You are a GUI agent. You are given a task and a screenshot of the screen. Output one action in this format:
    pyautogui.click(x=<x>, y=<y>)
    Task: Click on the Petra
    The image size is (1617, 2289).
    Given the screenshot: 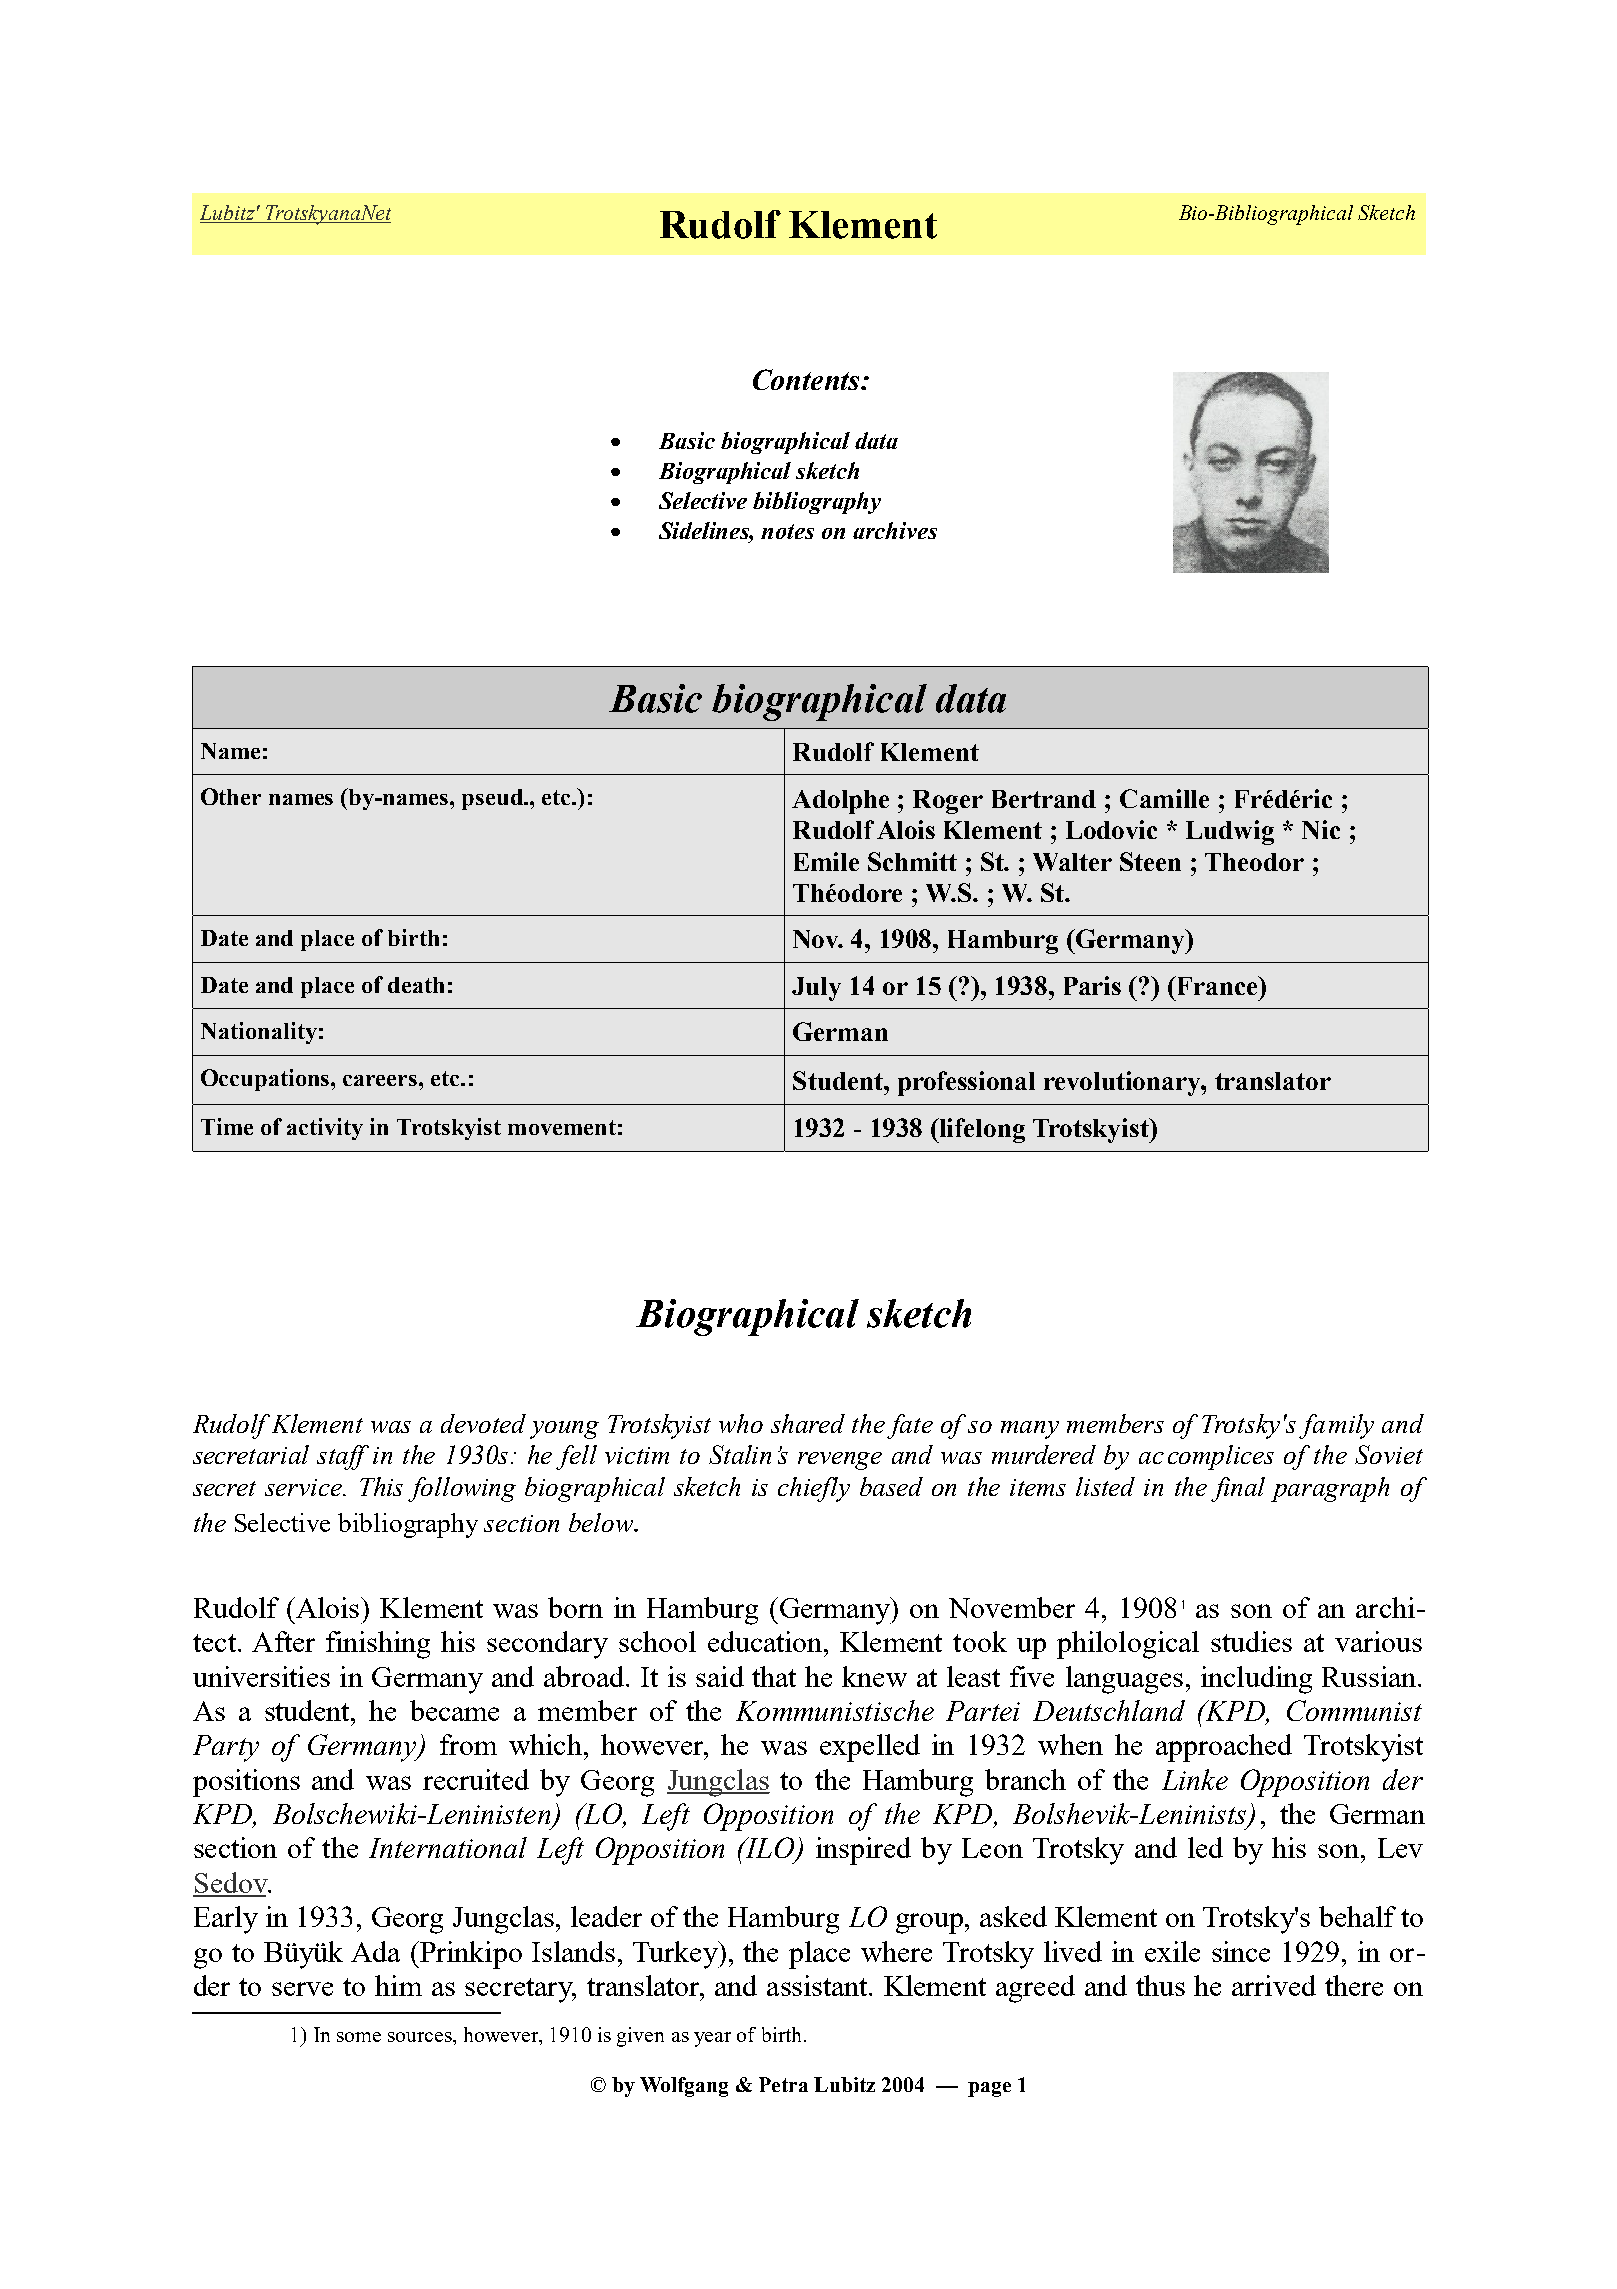 What is the action you would take?
    pyautogui.click(x=783, y=2084)
